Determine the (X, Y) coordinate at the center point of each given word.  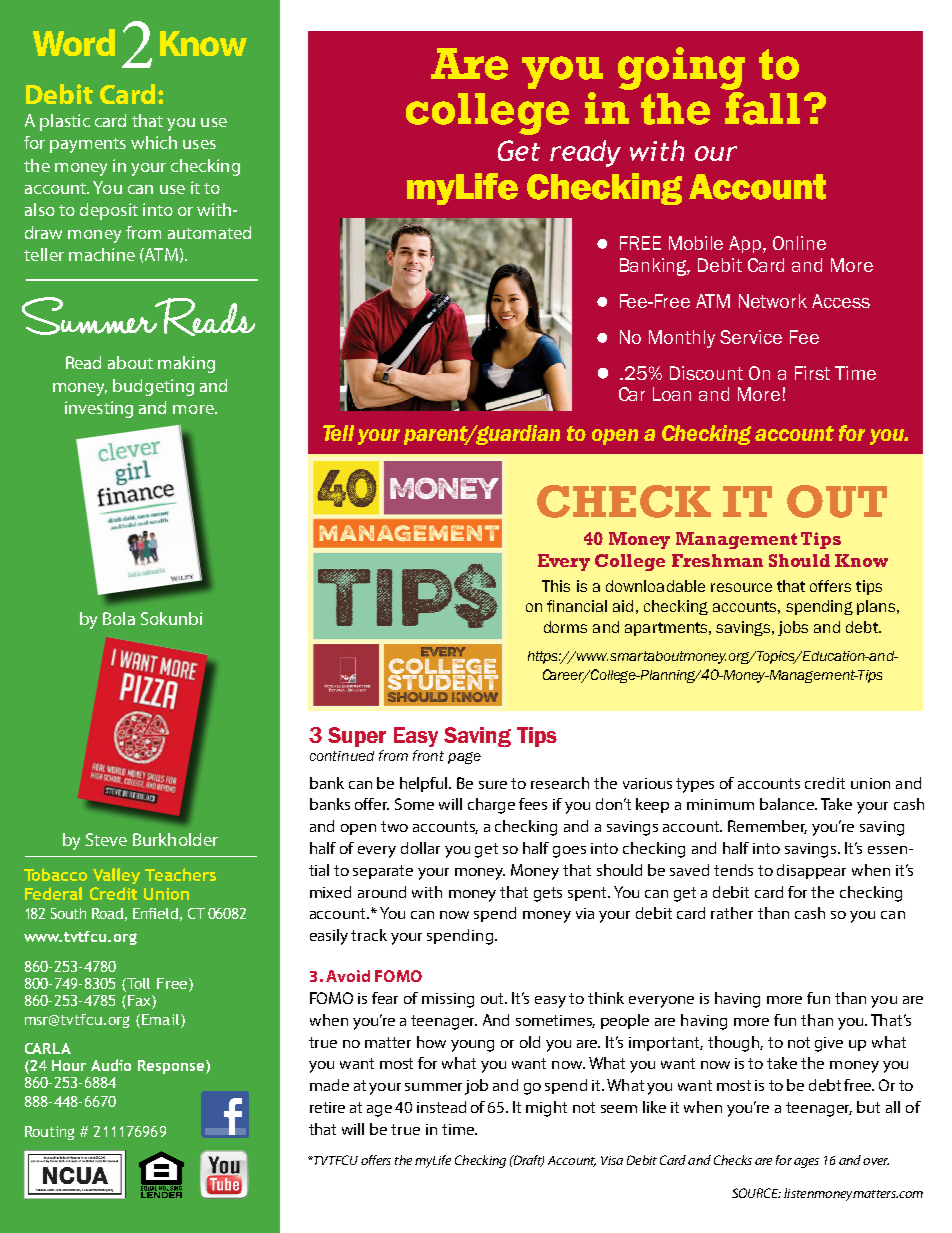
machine (102, 254)
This (556, 586)
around (382, 892)
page (464, 758)
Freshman (717, 560)
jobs (793, 628)
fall (762, 107)
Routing (49, 1133)
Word (74, 42)
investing (99, 409)
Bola (119, 618)
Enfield (155, 913)
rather (732, 913)
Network (773, 301)
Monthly (682, 339)
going (681, 68)
